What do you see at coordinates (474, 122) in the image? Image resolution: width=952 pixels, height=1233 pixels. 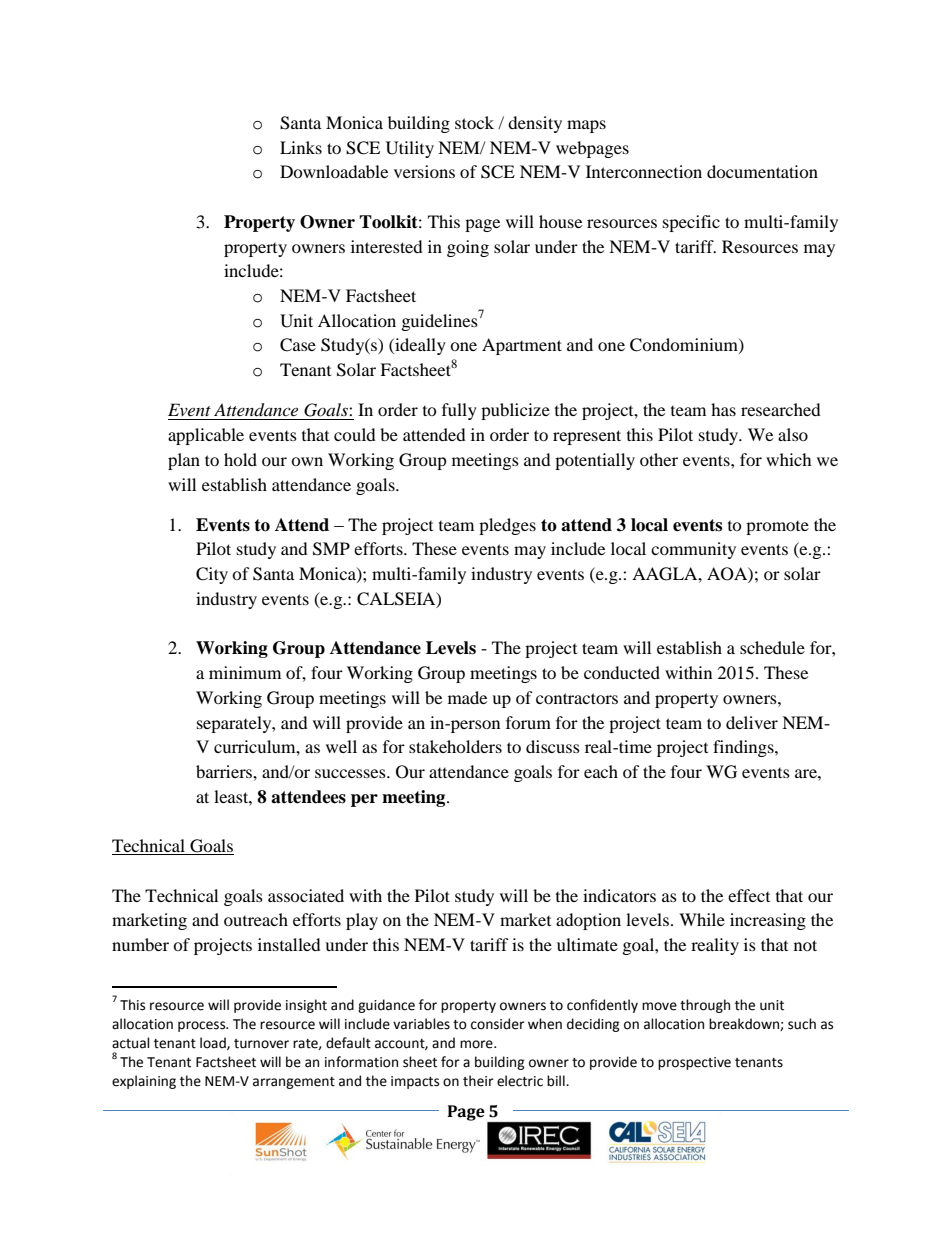 I see `stock` at bounding box center [474, 122].
